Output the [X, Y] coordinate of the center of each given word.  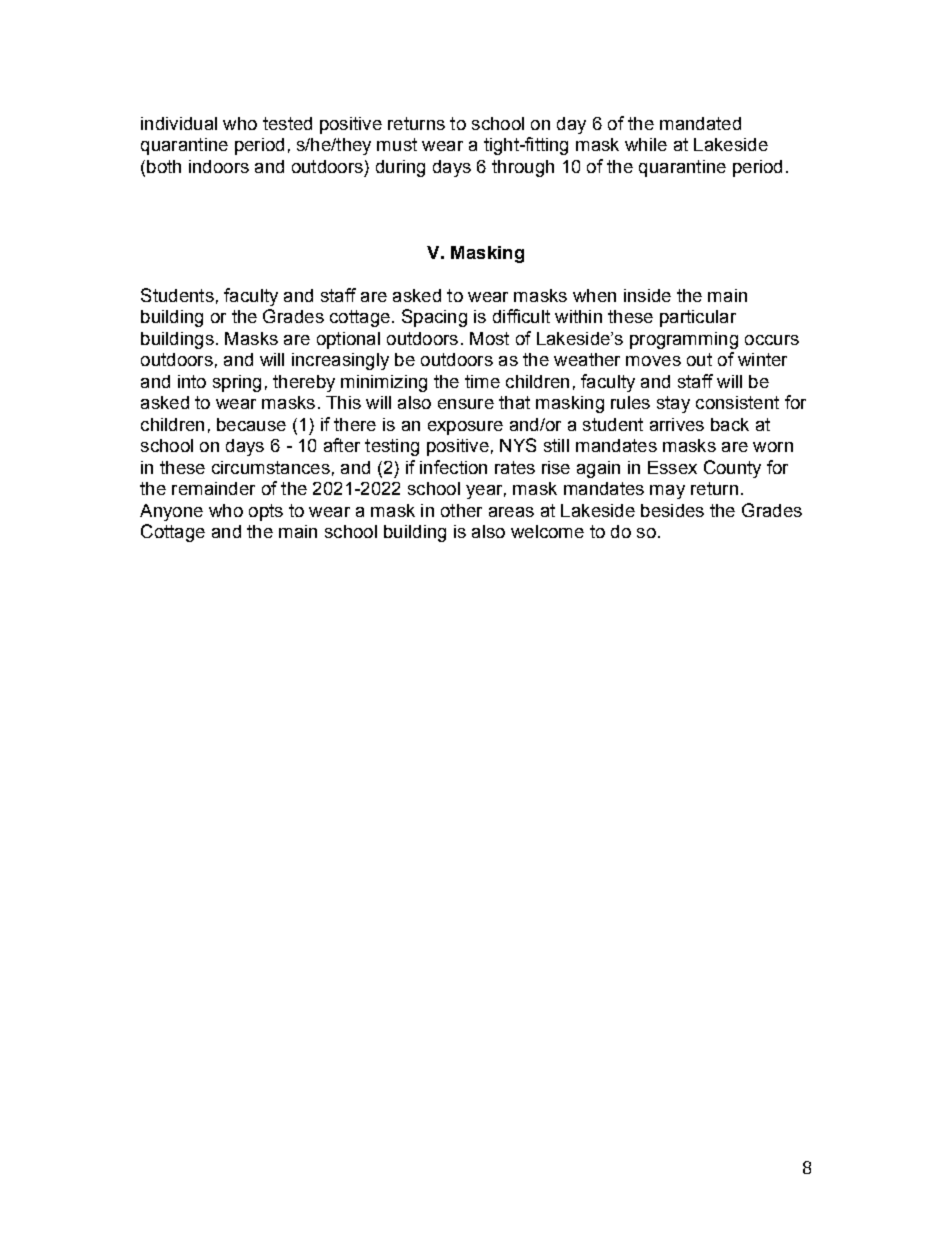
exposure [465, 428]
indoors [219, 166]
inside [647, 295]
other [461, 510]
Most [489, 338]
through [523, 168]
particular [698, 318]
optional [348, 340]
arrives [677, 424]
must [397, 144]
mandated [700, 123]
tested [287, 123]
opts [266, 512]
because [251, 424]
